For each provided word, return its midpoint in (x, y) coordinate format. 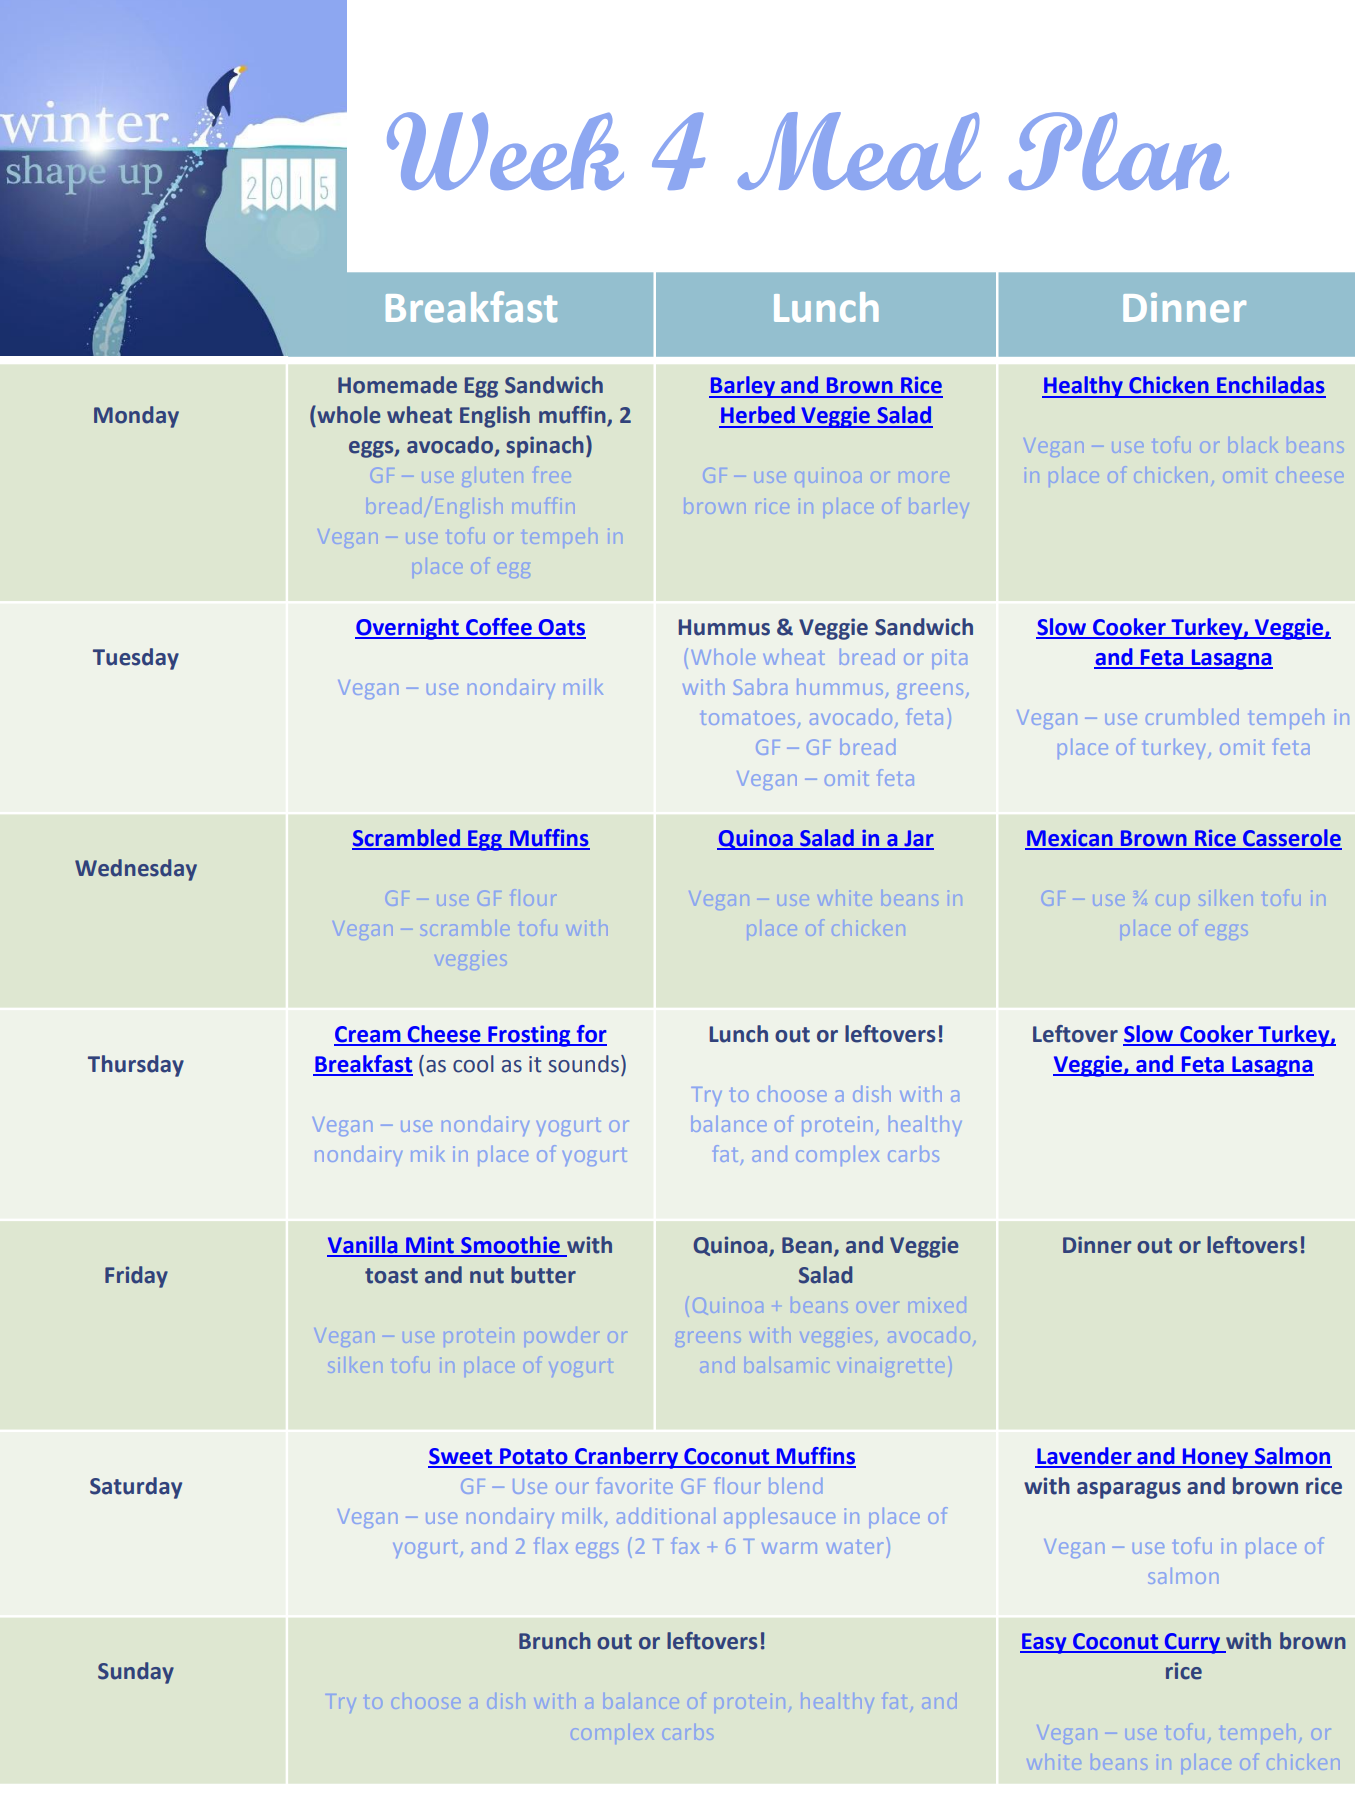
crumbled (1192, 717)
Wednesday (136, 870)
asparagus (1129, 1490)
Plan (1119, 151)
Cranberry (627, 1458)
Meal (859, 151)
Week (505, 151)
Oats (561, 628)
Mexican (1070, 839)
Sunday (136, 1673)
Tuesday (136, 659)
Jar (918, 839)
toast (391, 1276)
